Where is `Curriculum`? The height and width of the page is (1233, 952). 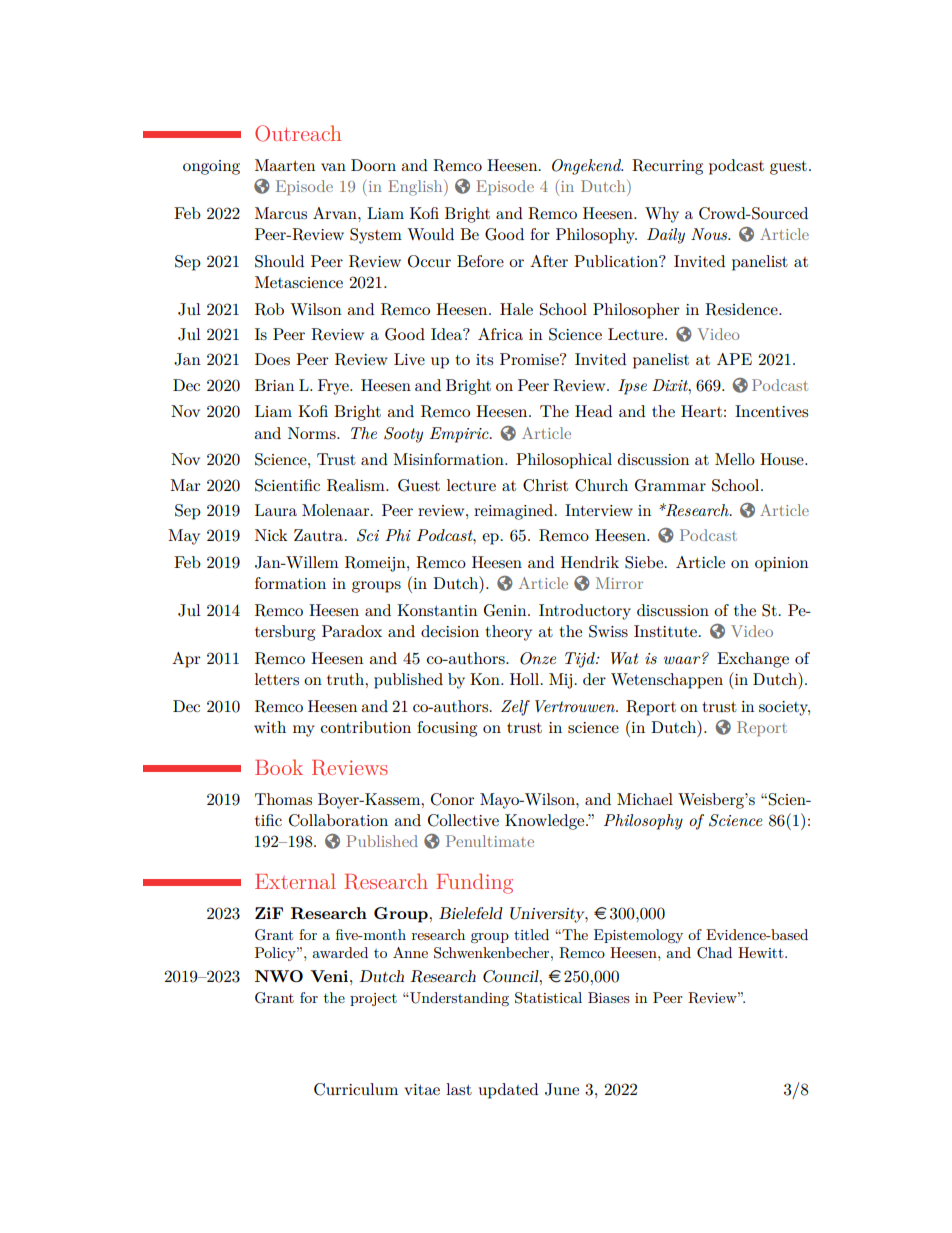 Curriculum is located at coordinates (356, 1089).
